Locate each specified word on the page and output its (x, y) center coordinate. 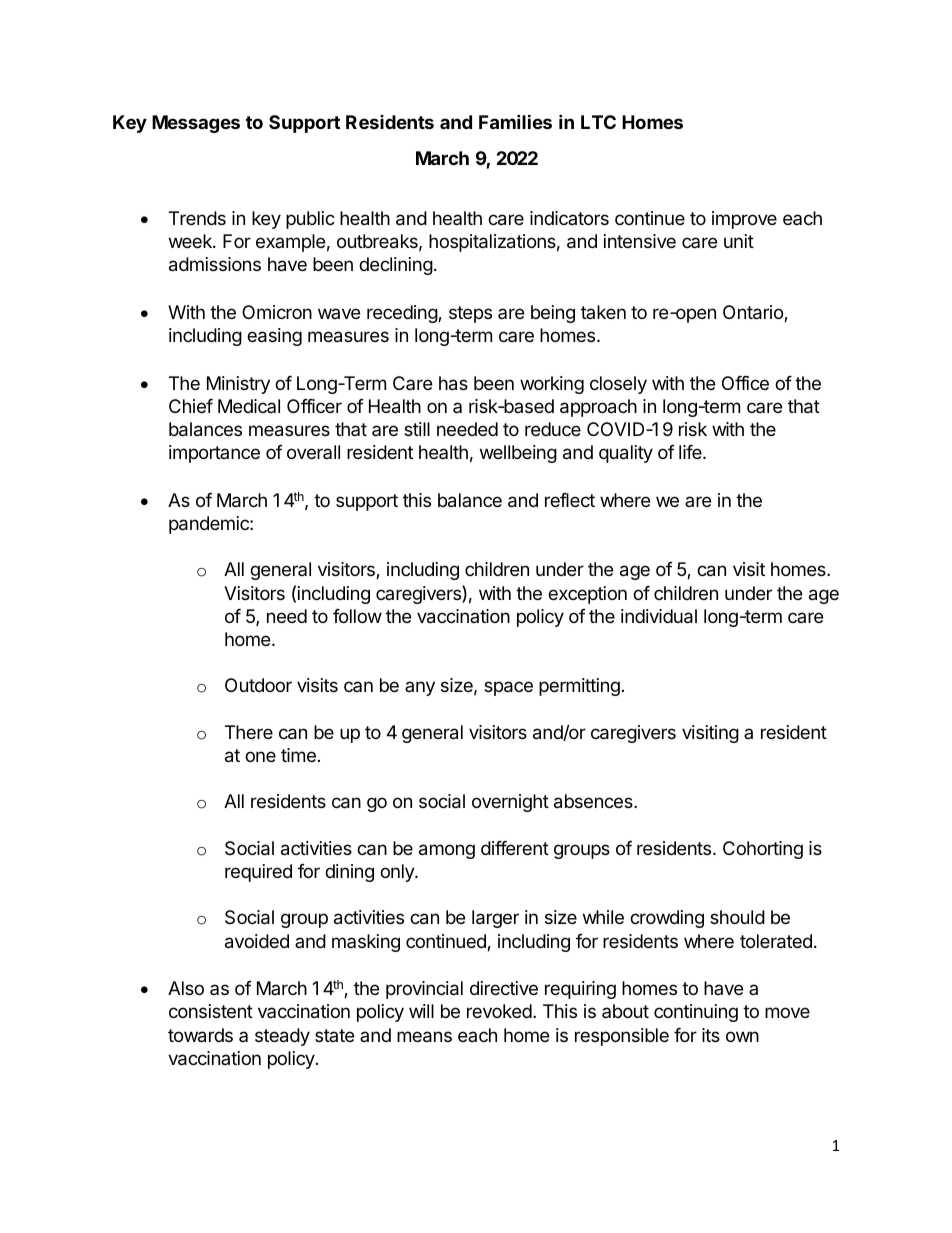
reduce (553, 429)
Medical (249, 406)
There (249, 732)
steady (282, 1037)
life (691, 452)
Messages (196, 124)
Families (515, 121)
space (508, 688)
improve (744, 220)
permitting (579, 687)
